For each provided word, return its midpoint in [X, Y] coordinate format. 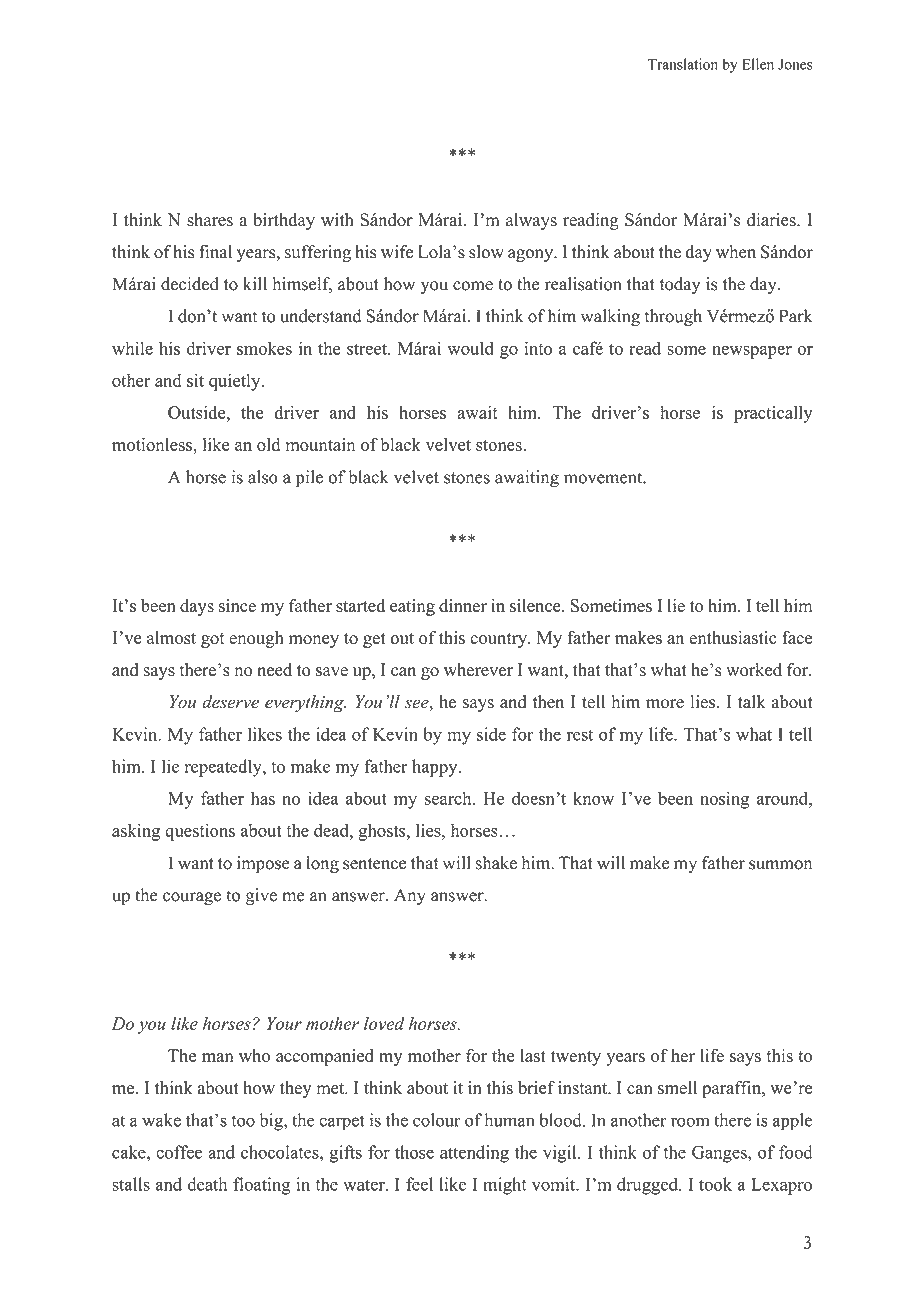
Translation [683, 64]
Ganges [720, 1154]
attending [474, 1154]
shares [210, 220]
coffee [179, 1152]
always [531, 221]
